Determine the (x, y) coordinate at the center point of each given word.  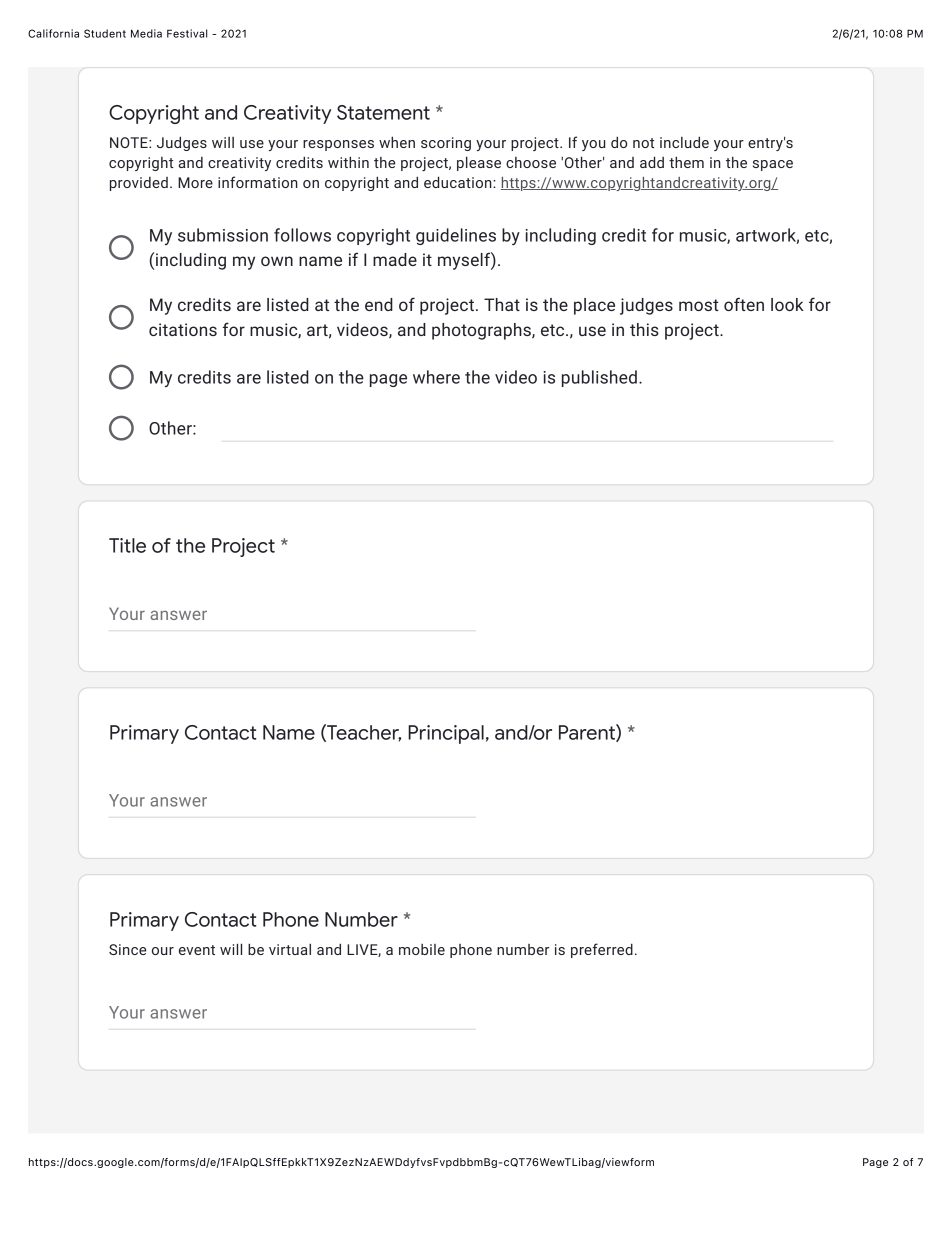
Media (146, 33)
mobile (422, 949)
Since (127, 949)
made (395, 259)
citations (183, 329)
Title (127, 545)
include (684, 142)
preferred (602, 950)
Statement (383, 112)
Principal (446, 734)
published (599, 378)
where (436, 377)
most (699, 305)
